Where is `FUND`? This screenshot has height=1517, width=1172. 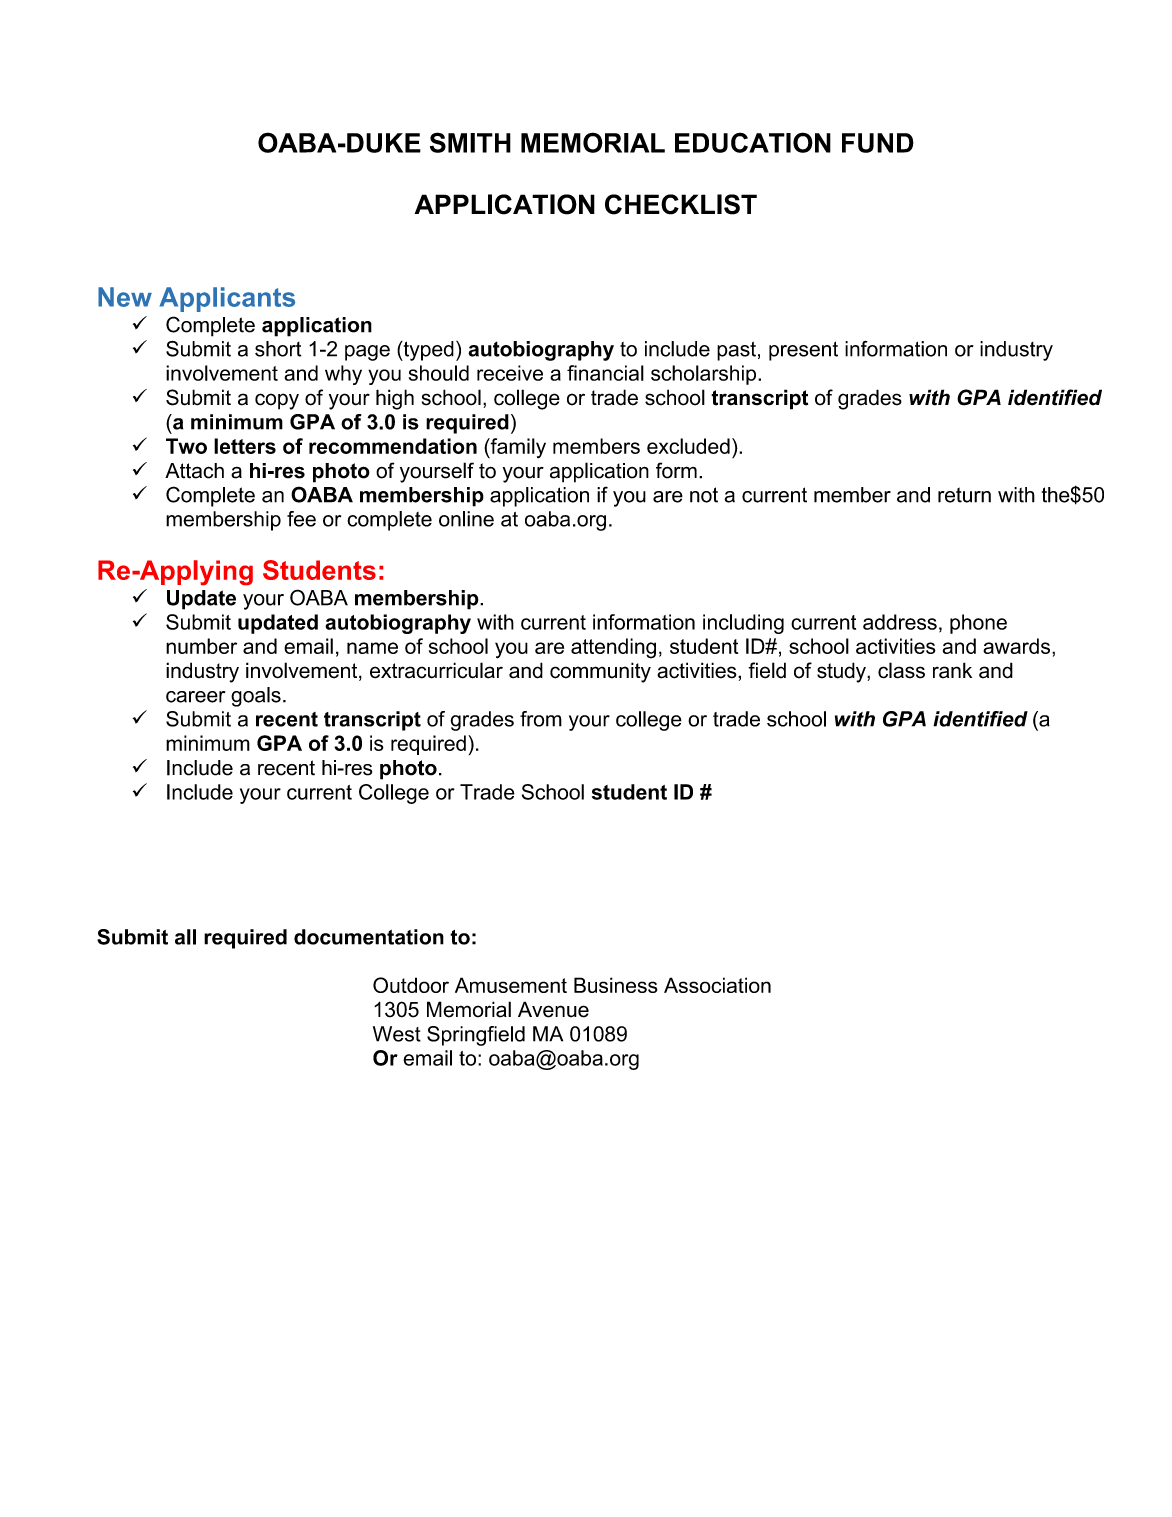 FUND is located at coordinates (878, 143).
